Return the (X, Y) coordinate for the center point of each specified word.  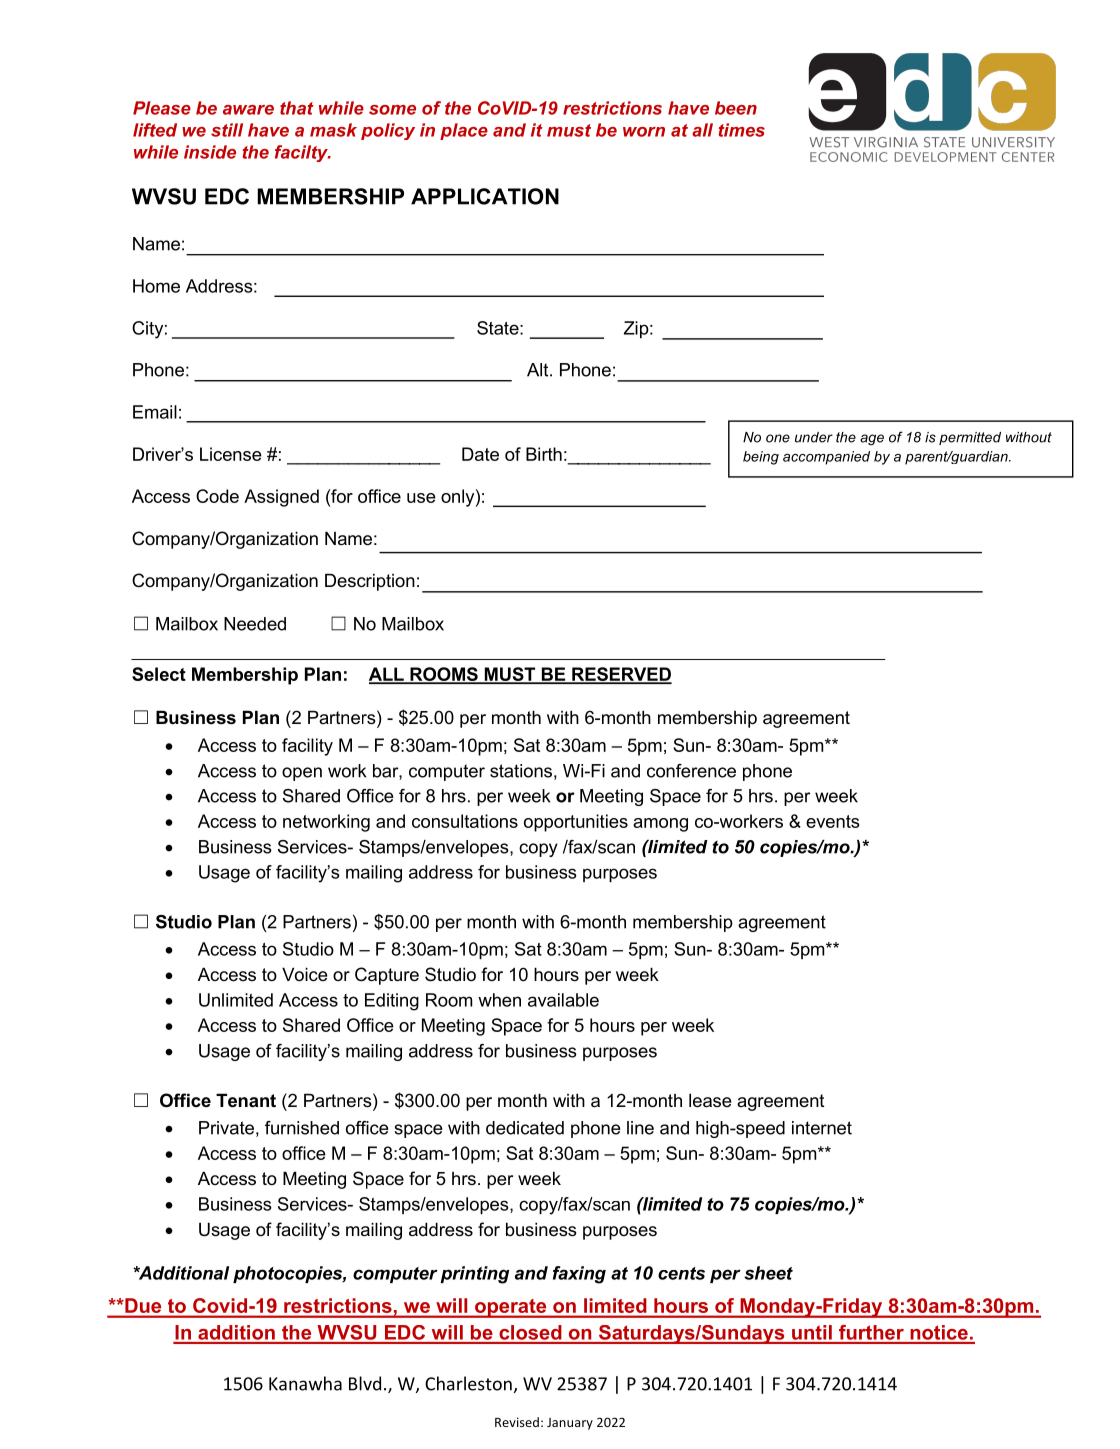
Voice (305, 974)
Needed (255, 624)
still (227, 130)
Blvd (365, 1383)
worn (644, 132)
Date (480, 454)
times (741, 130)
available (563, 1000)
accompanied (826, 458)
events (833, 821)
